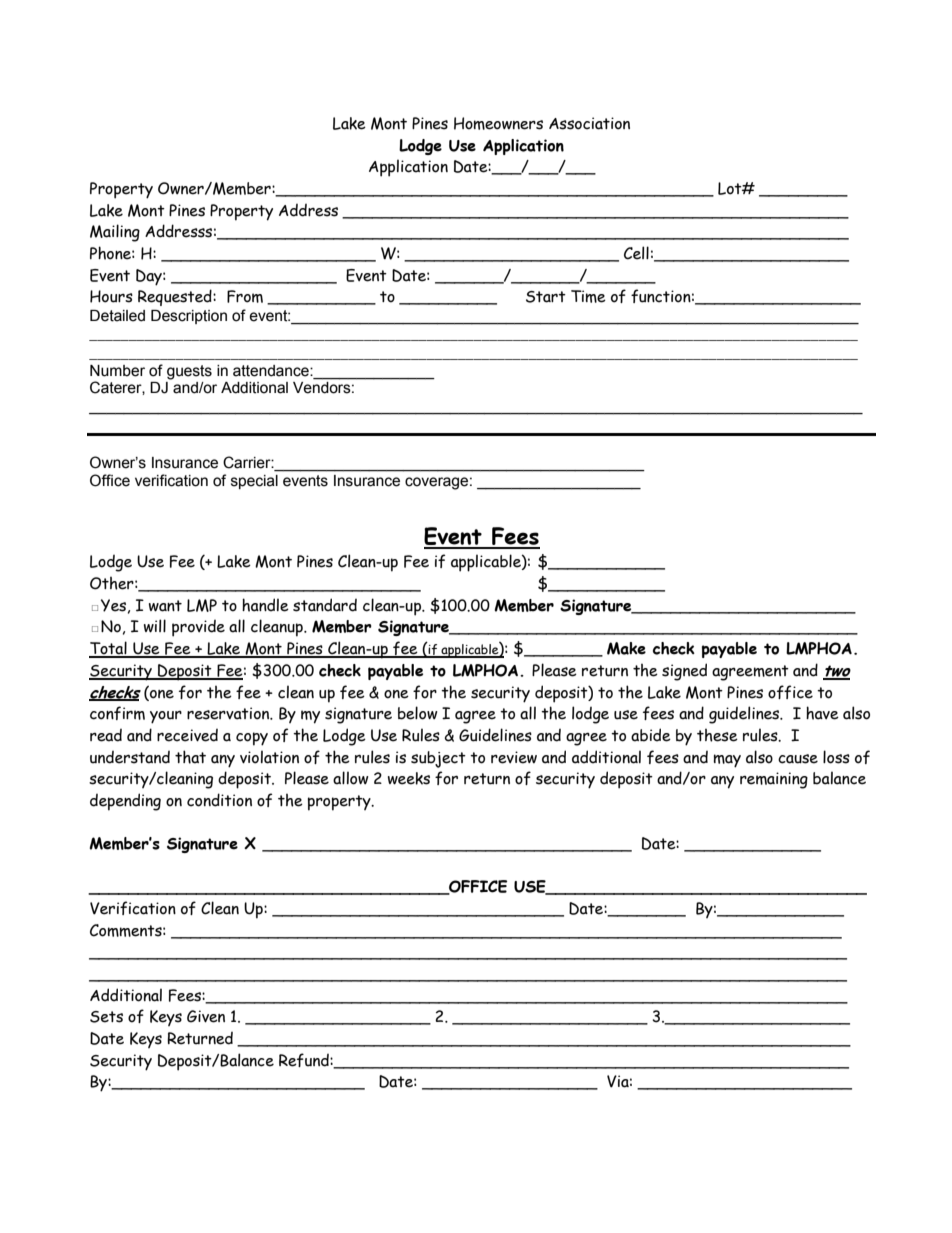 The height and width of the screenshot is (1233, 952). Describe the element at coordinates (409, 778) in the screenshot. I see `weeks` at that location.
